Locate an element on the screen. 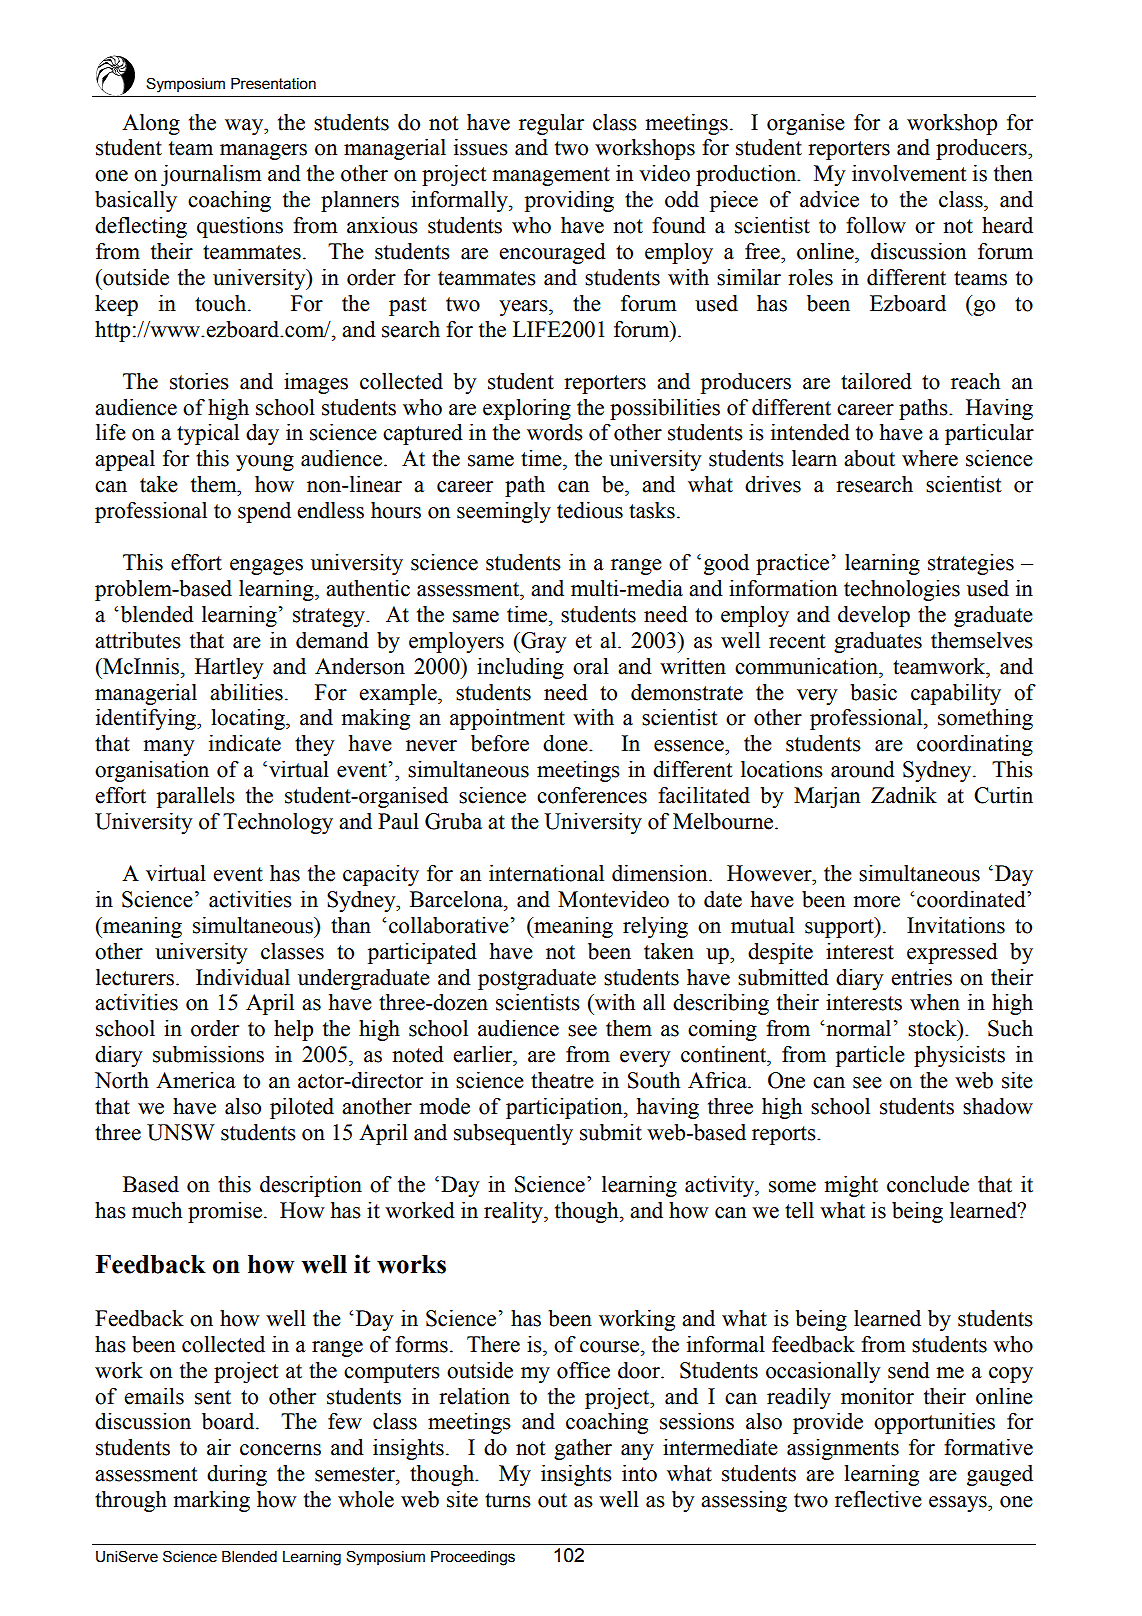 This screenshot has height=1616, width=1142. reflective is located at coordinates (878, 1499).
